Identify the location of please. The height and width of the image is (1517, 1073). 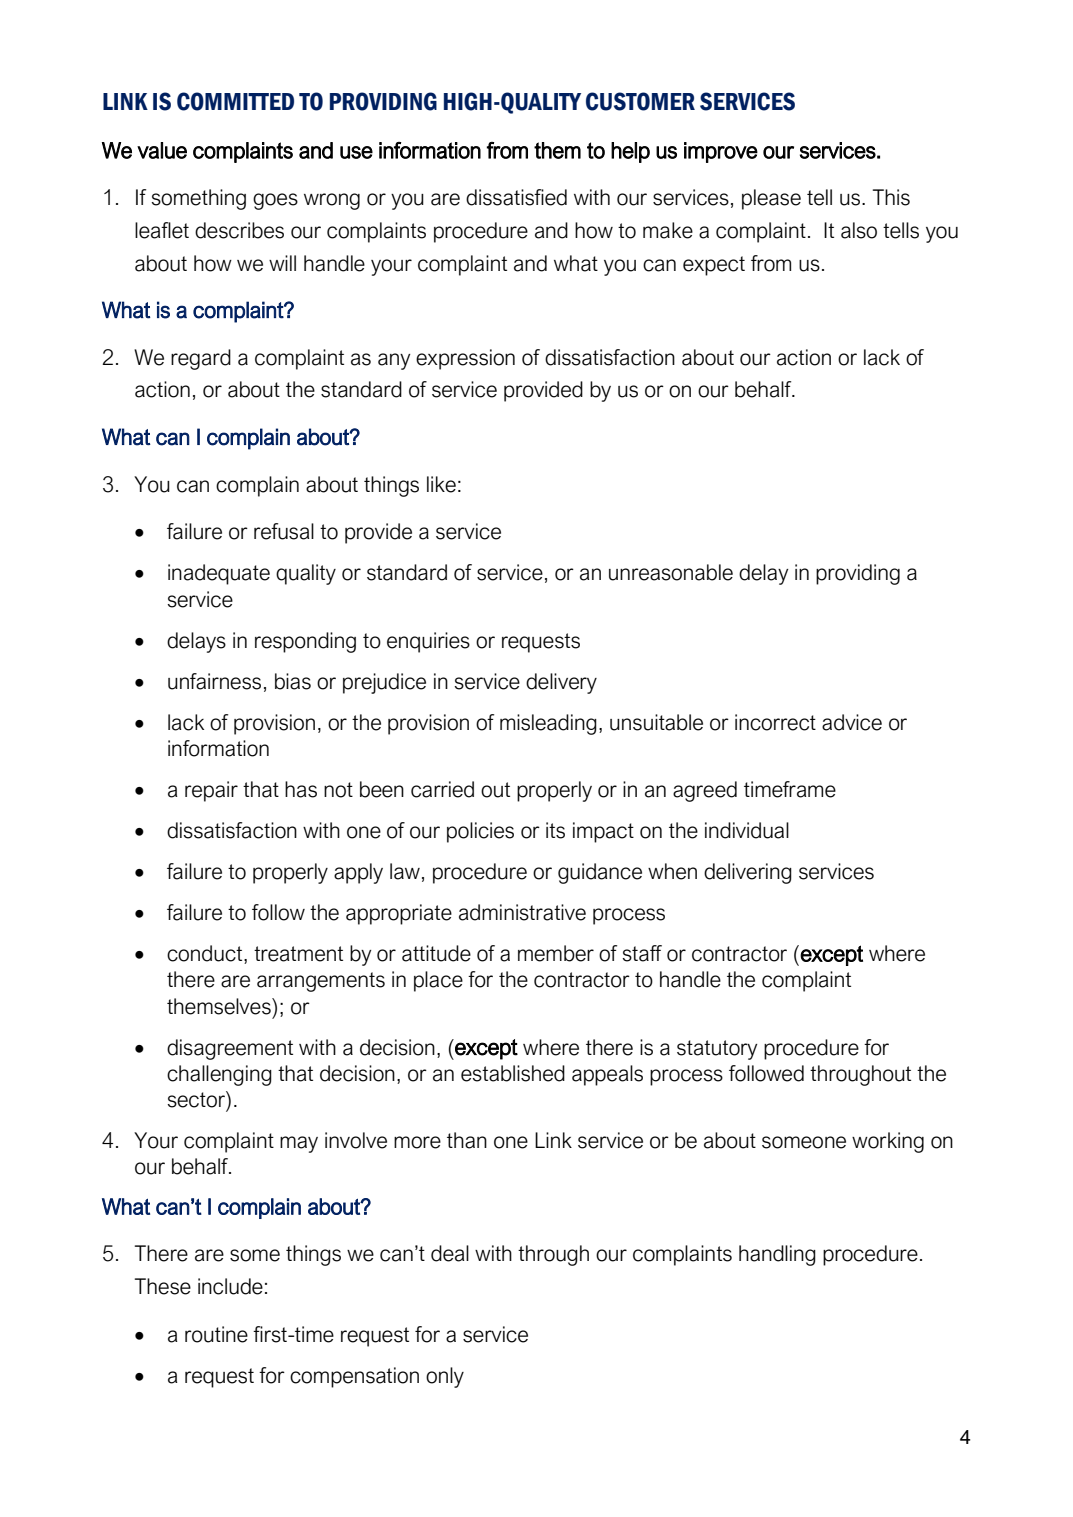
(771, 199).
